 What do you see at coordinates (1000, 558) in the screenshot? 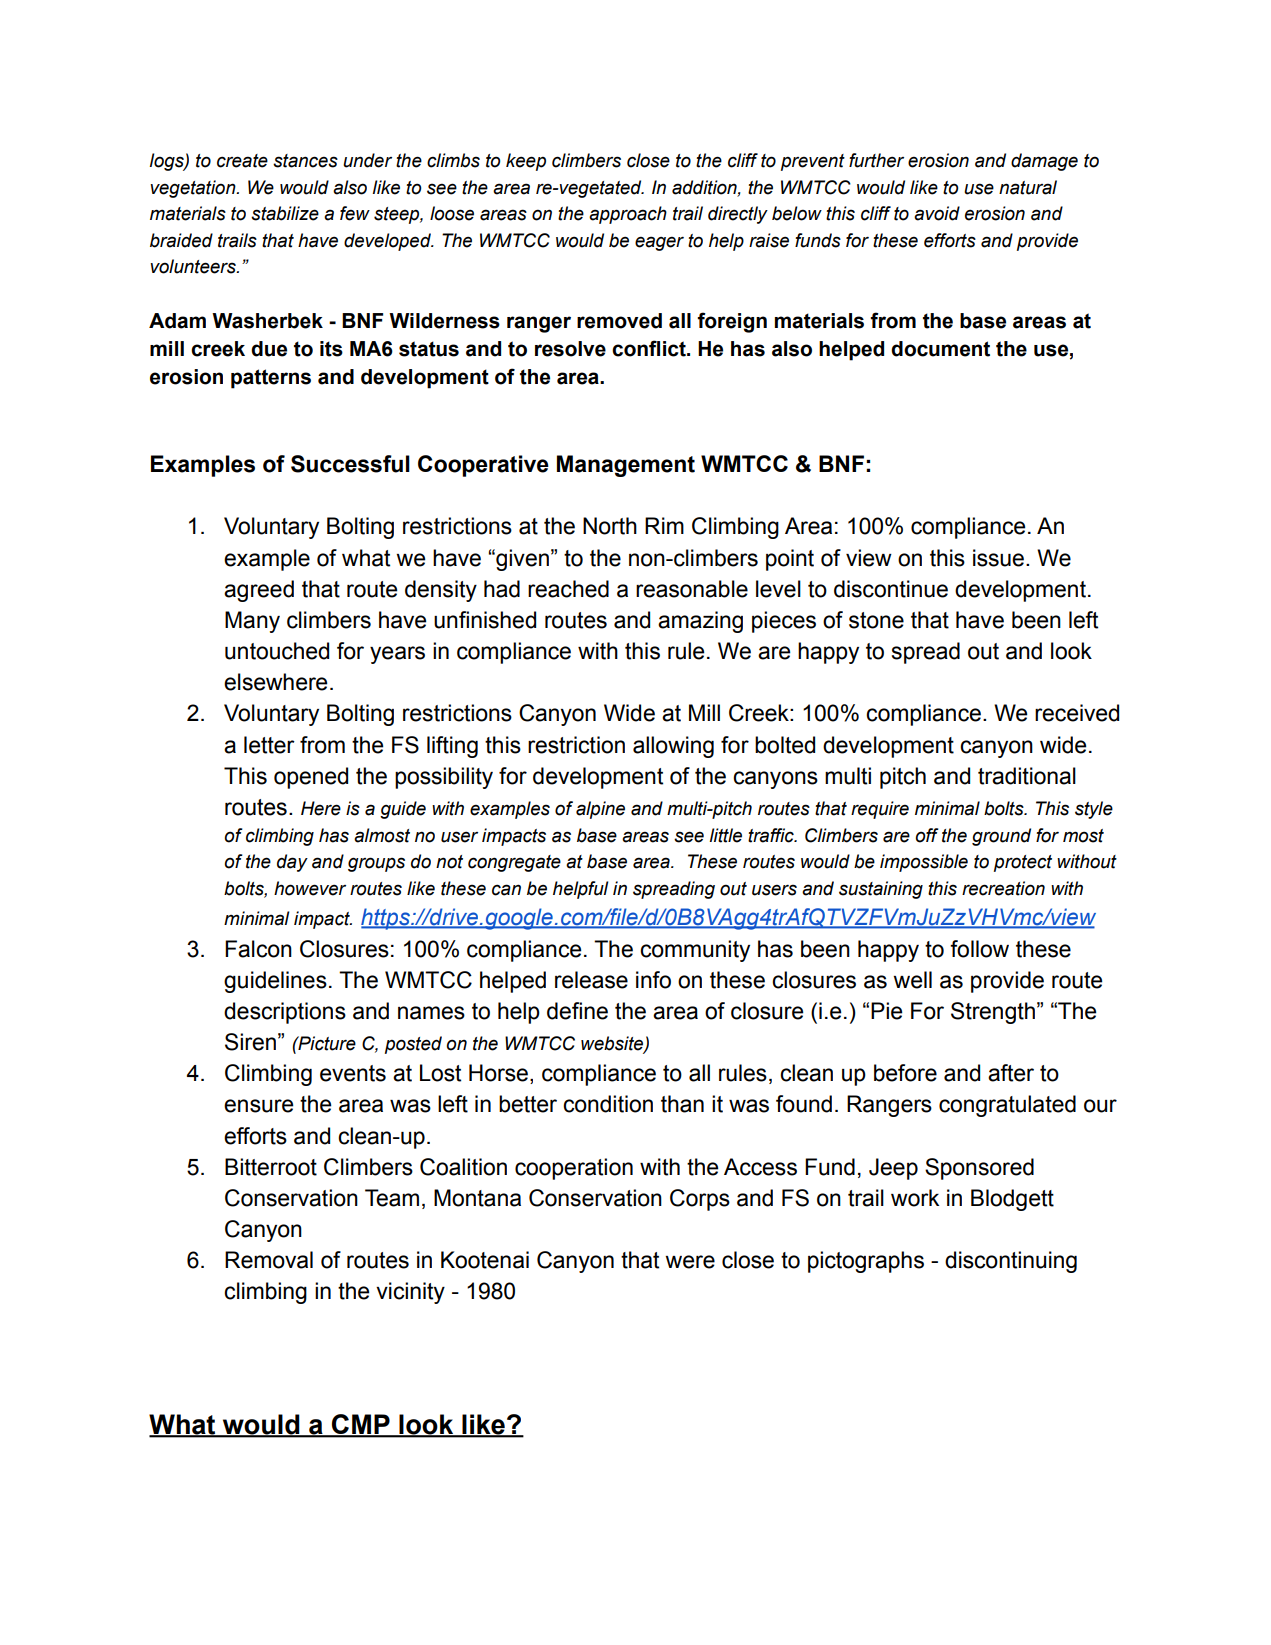
I see `issue` at bounding box center [1000, 558].
